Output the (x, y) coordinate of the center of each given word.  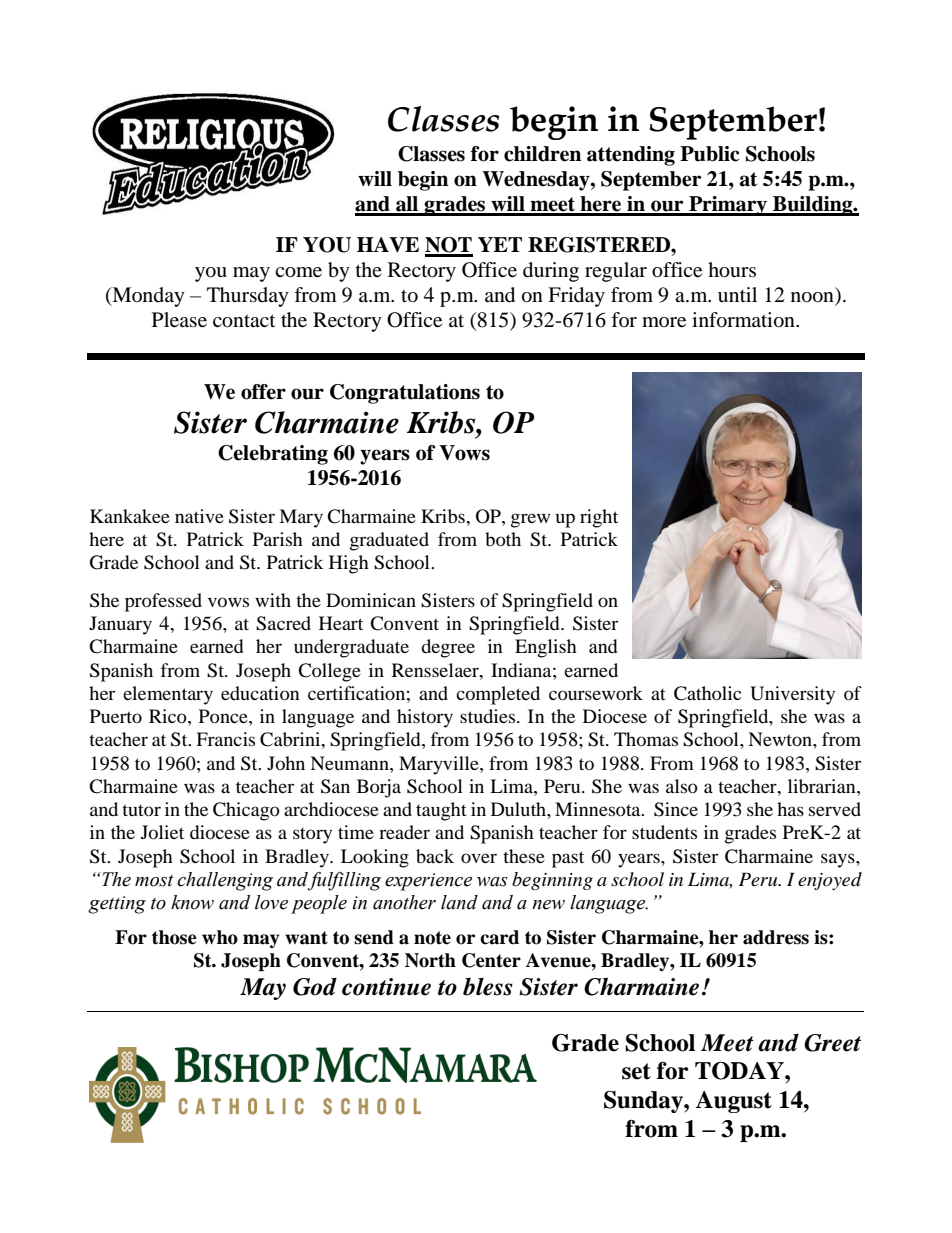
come (298, 272)
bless (488, 986)
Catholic (707, 693)
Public (709, 154)
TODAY (740, 1071)
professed (163, 602)
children (542, 154)
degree (448, 648)
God (315, 987)
